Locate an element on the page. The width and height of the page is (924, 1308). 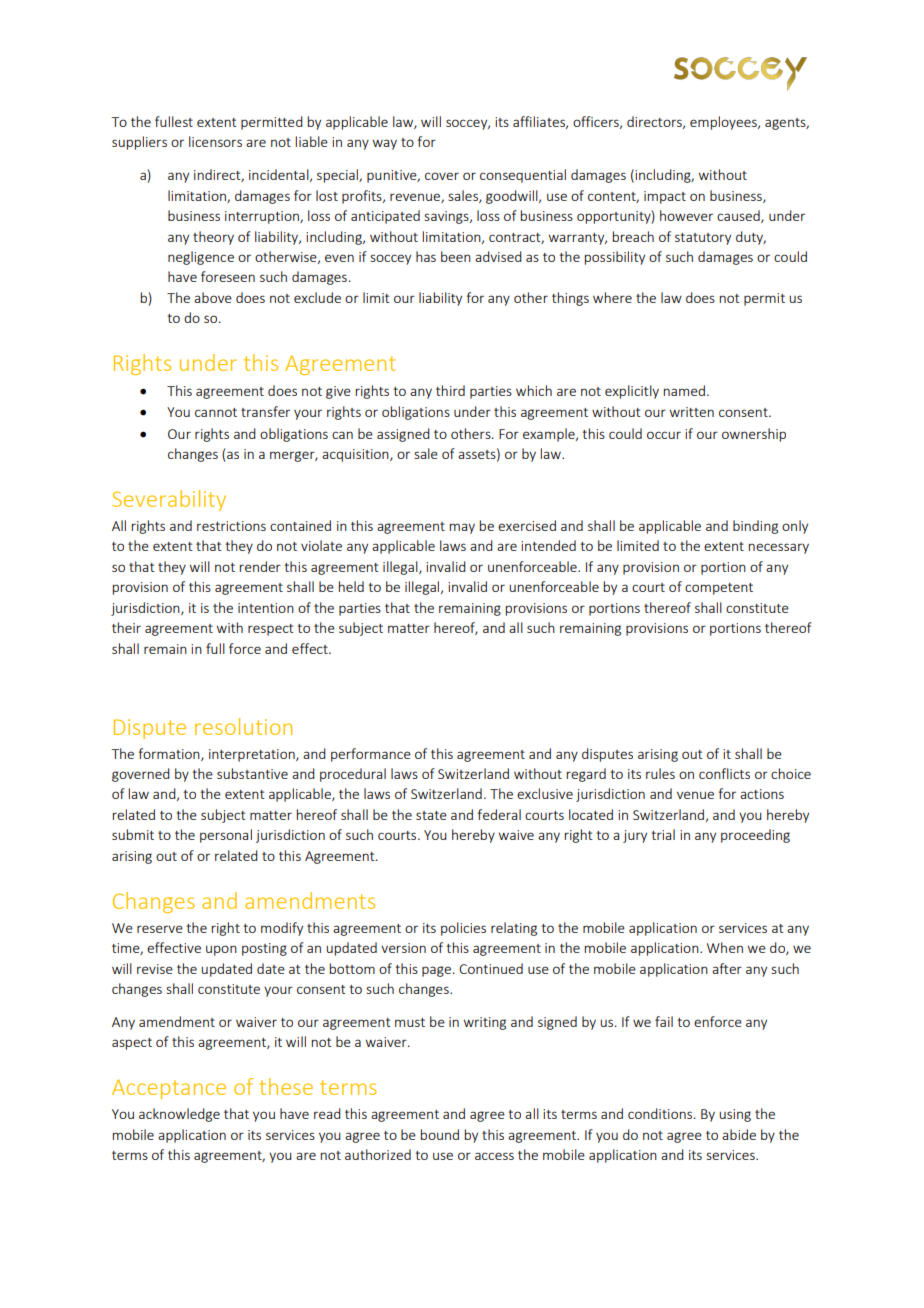
using is located at coordinates (735, 1115).
